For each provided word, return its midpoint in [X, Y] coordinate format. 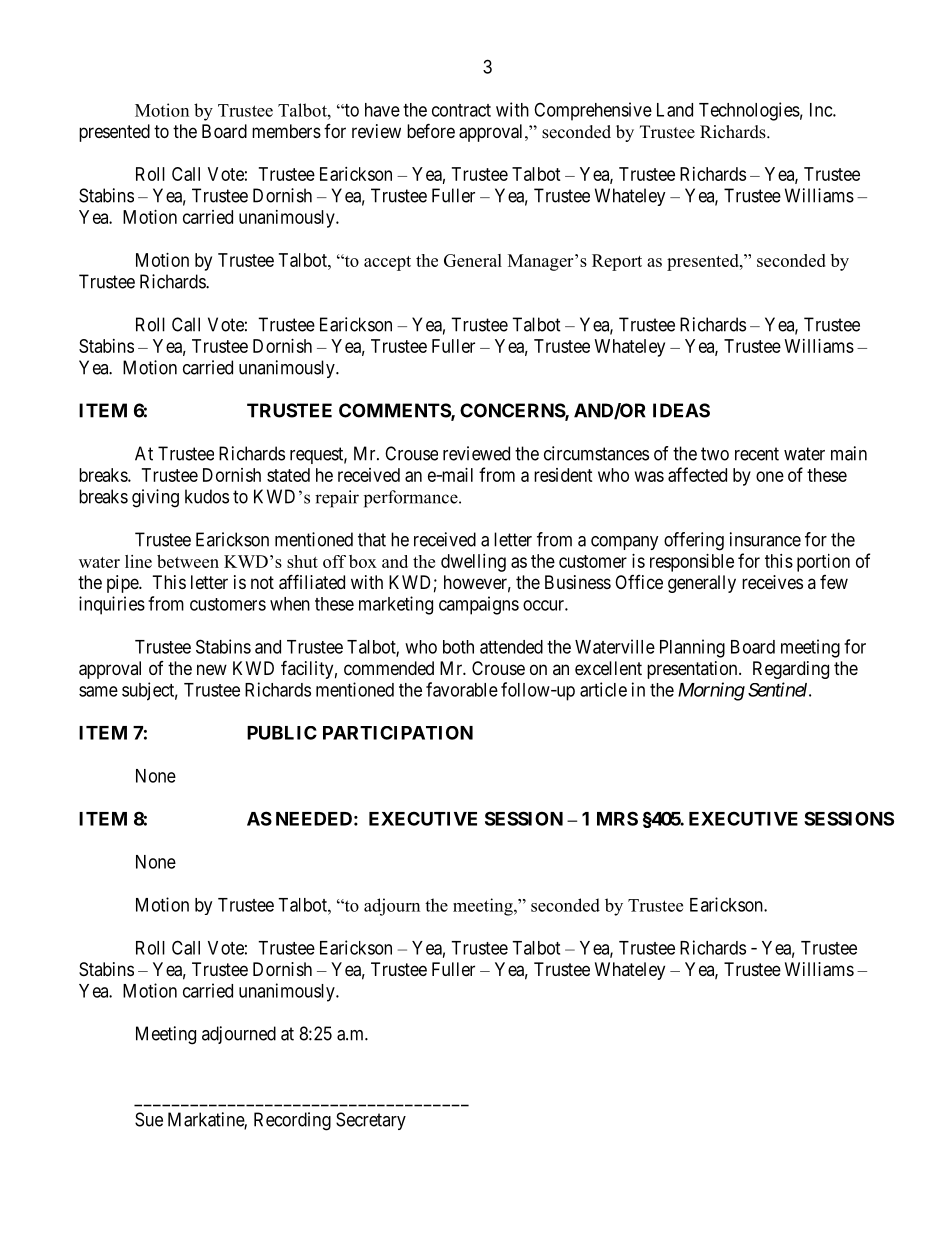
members [286, 131]
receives [772, 582]
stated [288, 475]
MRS [617, 818]
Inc [822, 110]
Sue [149, 1119]
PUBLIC [282, 733]
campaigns [479, 605]
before [431, 130]
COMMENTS [395, 411]
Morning [711, 691]
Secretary [371, 1121]
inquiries [112, 605]
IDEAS [681, 410]
